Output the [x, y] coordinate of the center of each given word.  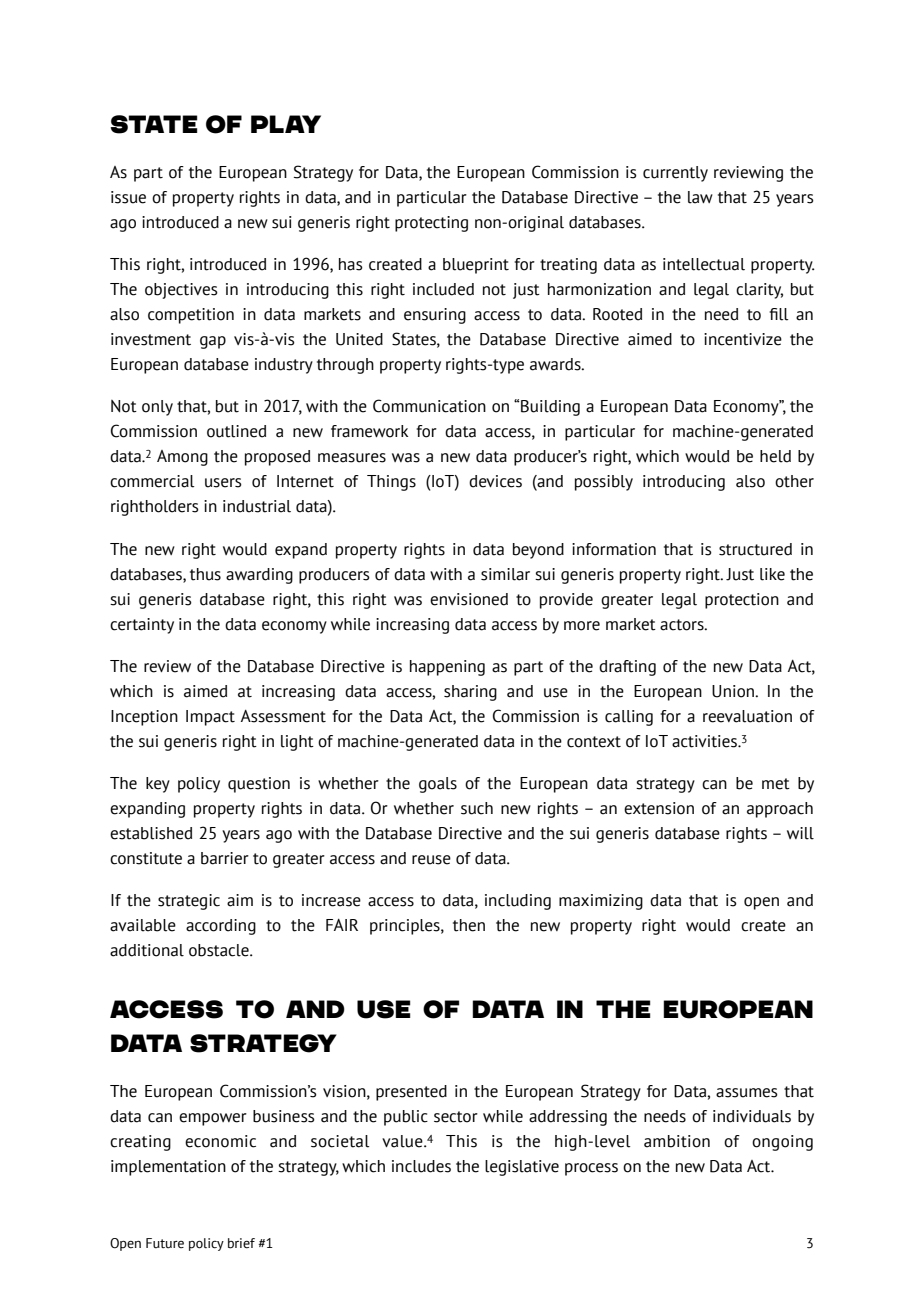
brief [241, 1243]
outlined [236, 431]
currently [675, 174]
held [775, 456]
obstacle [220, 950]
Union [734, 691]
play [286, 124]
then [469, 925]
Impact [210, 718]
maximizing [601, 902]
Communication [429, 406]
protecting [431, 224]
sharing [470, 693]
